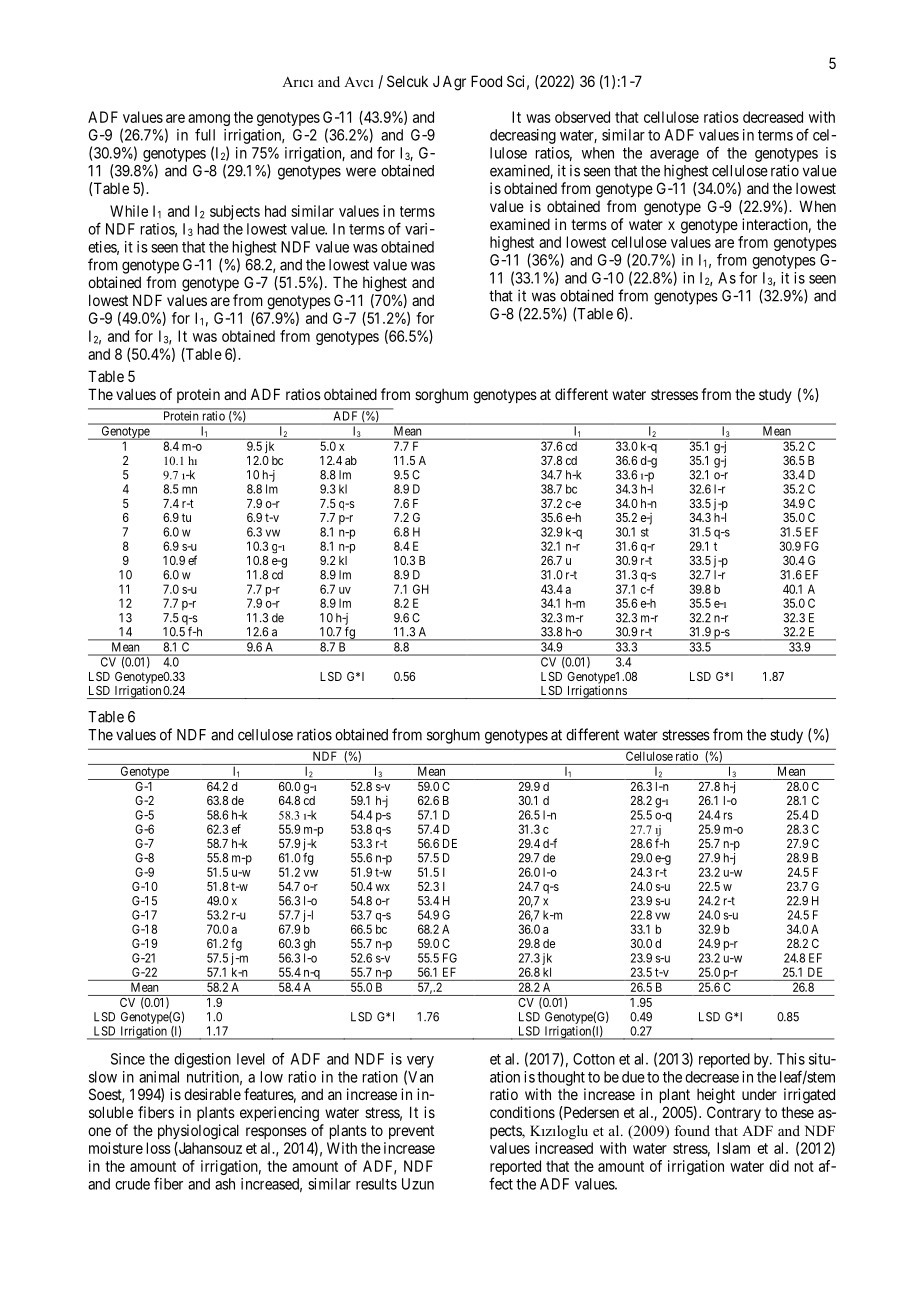 This page has width=924, height=1308. What do you see at coordinates (159, 1148) in the page?
I see `loss` at bounding box center [159, 1148].
